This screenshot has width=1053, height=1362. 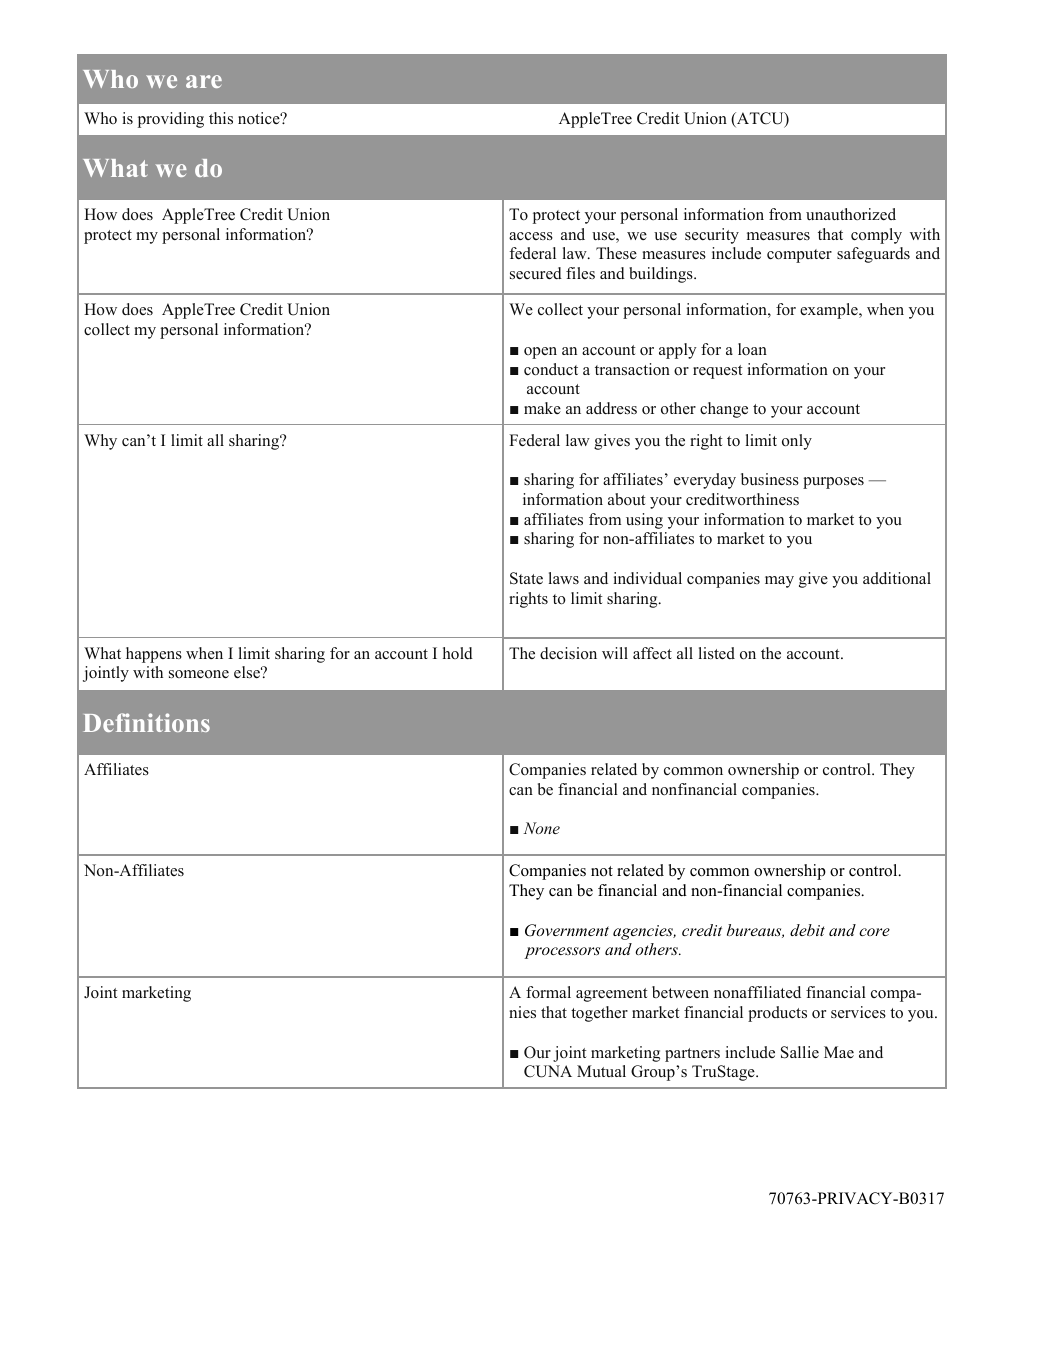 What do you see at coordinates (800, 1052) in the screenshot?
I see `Sallie` at bounding box center [800, 1052].
